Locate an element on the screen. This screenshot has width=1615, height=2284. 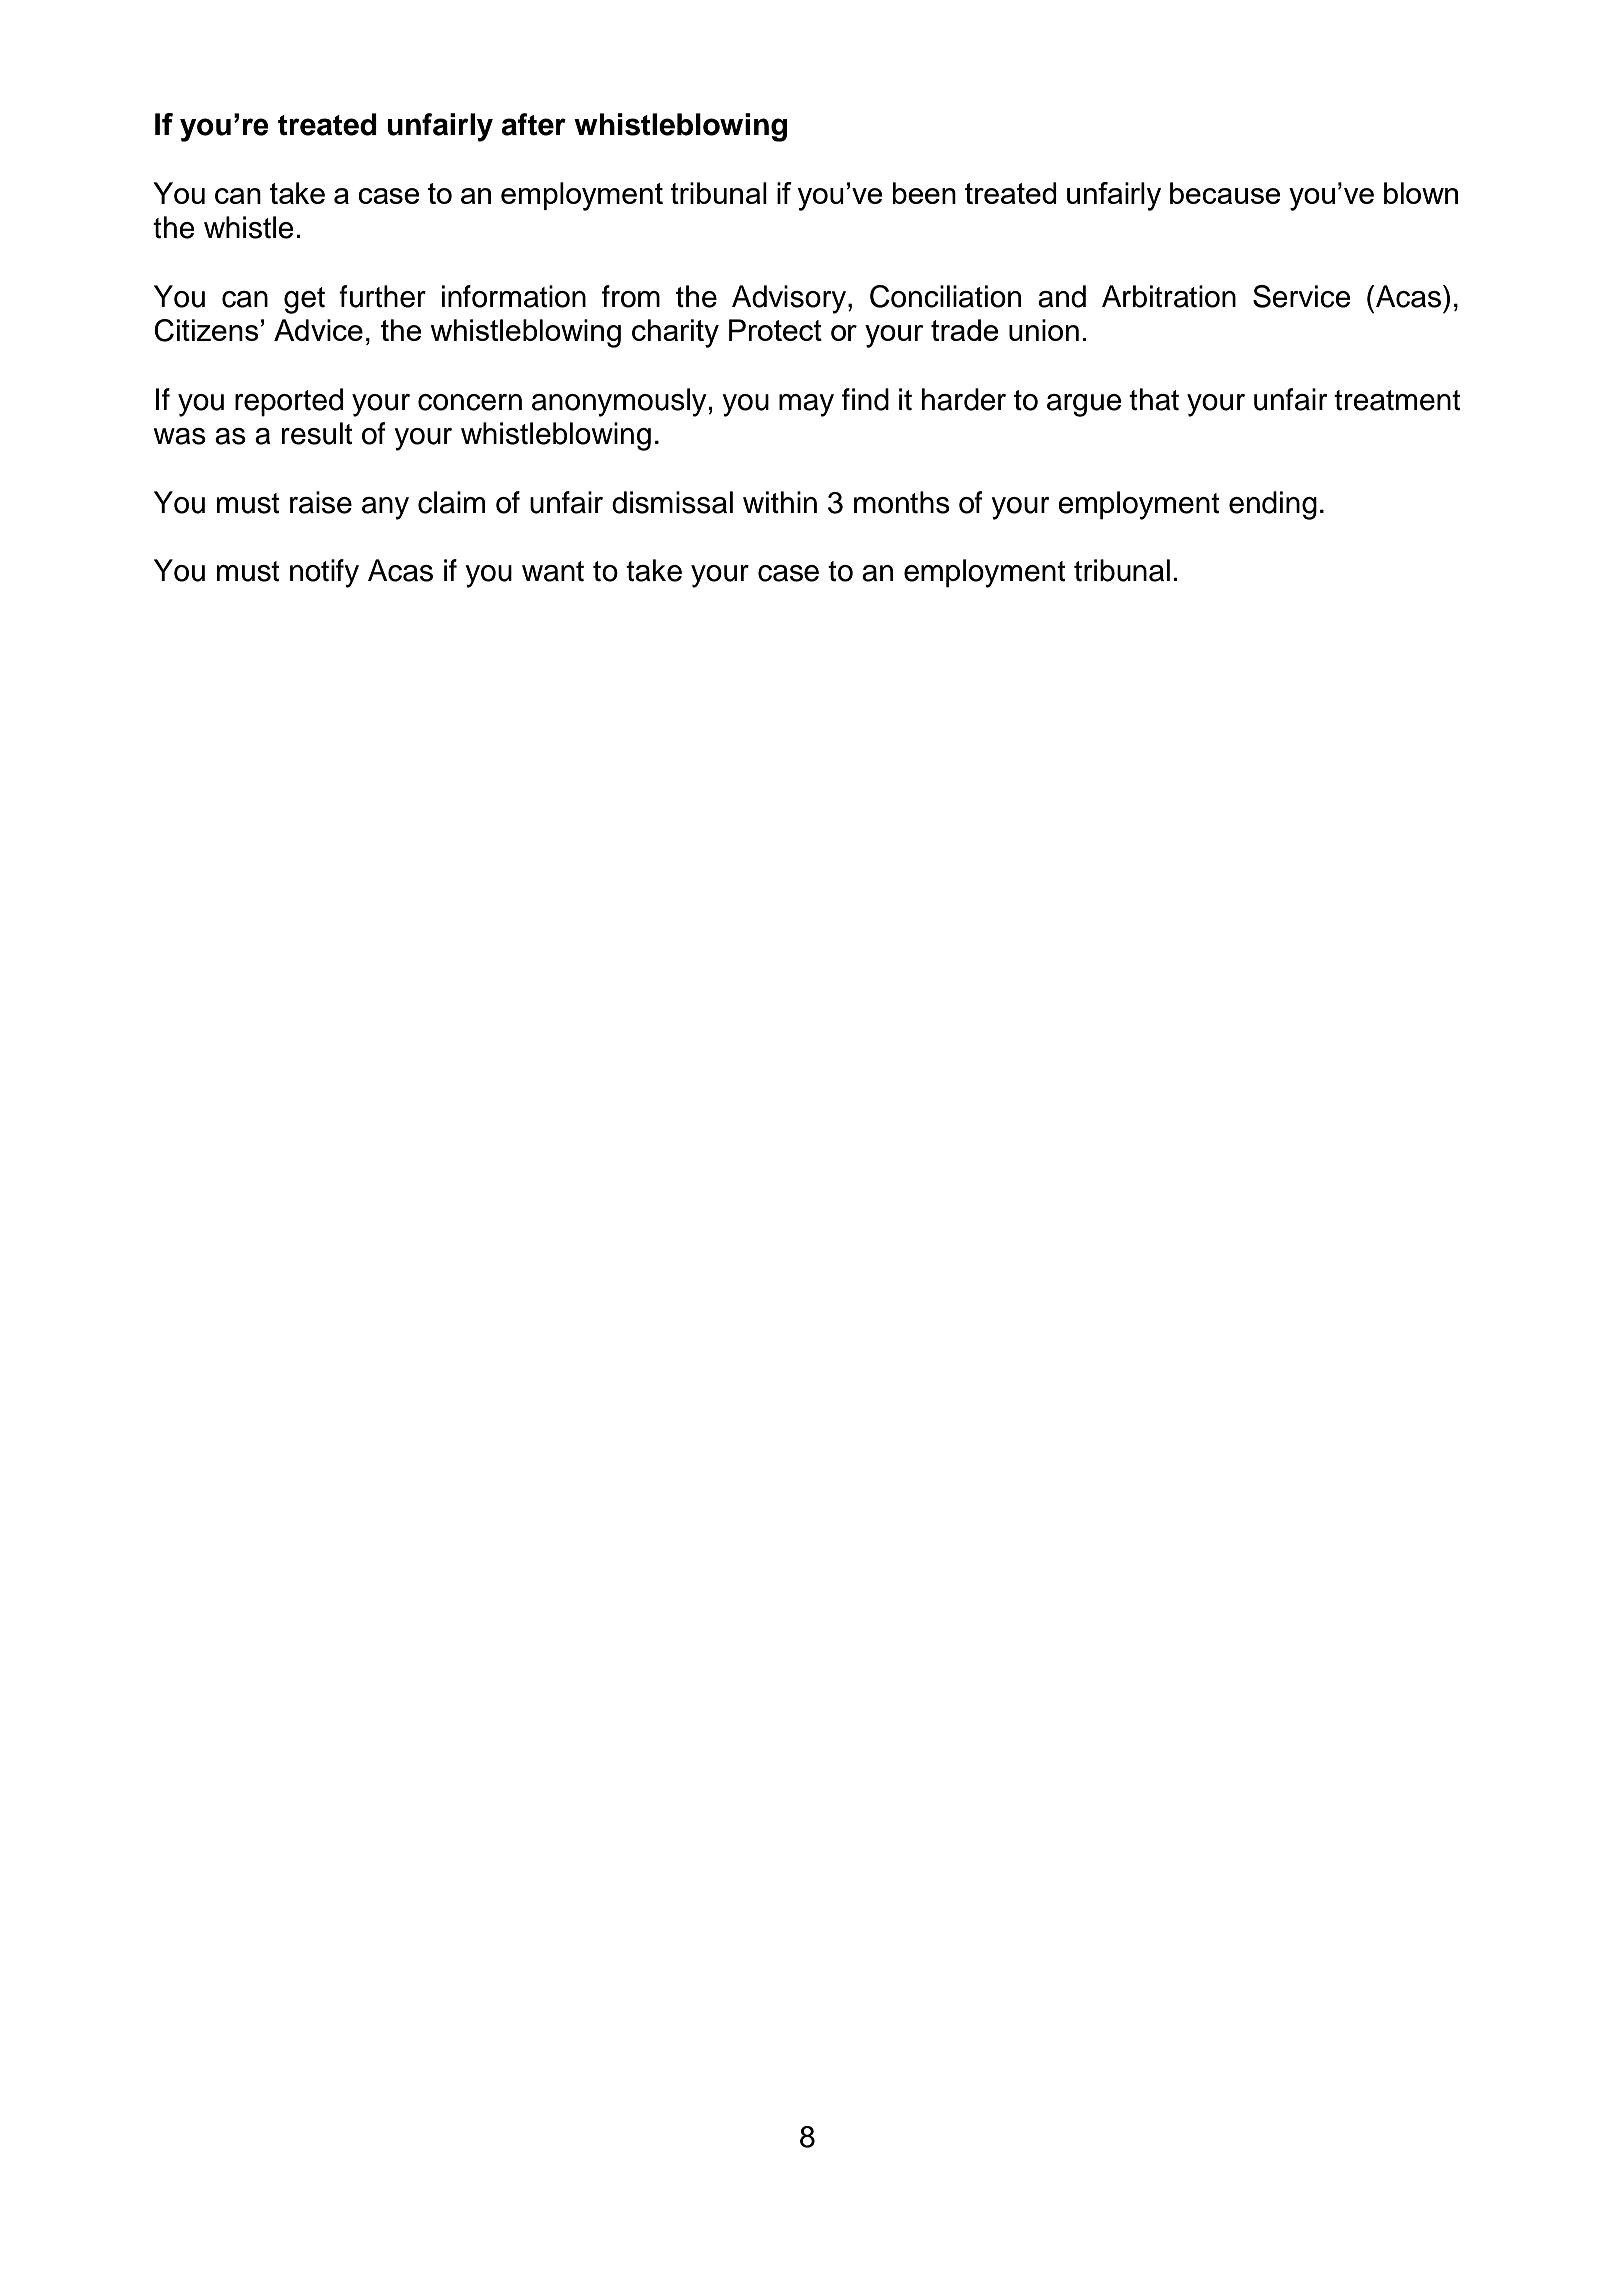
Protect is located at coordinates (775, 330).
